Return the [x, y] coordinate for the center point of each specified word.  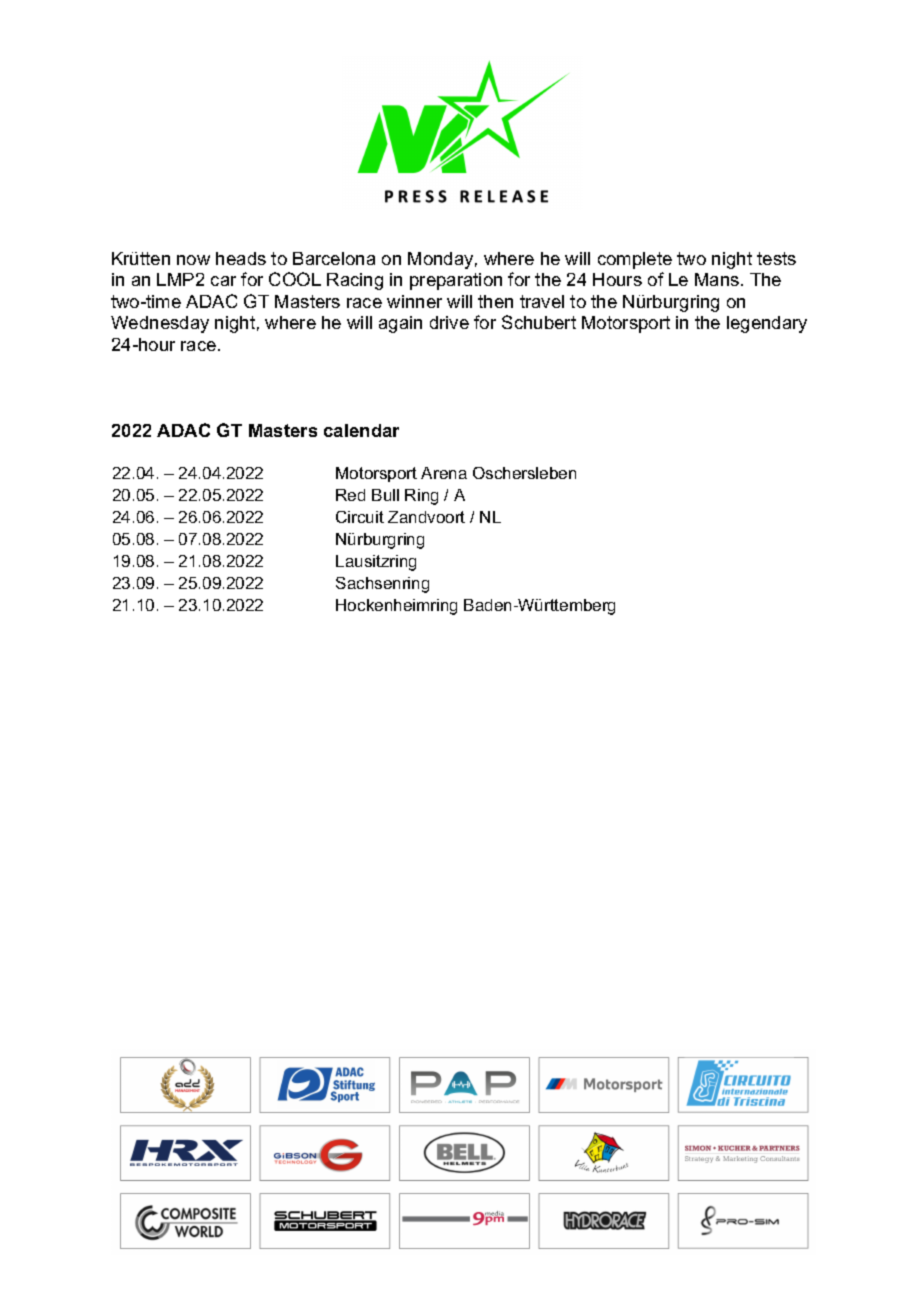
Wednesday [160, 324]
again [400, 324]
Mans [718, 279]
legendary [767, 324]
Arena [444, 473]
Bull [385, 495]
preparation [456, 281]
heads [241, 258]
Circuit [360, 517]
